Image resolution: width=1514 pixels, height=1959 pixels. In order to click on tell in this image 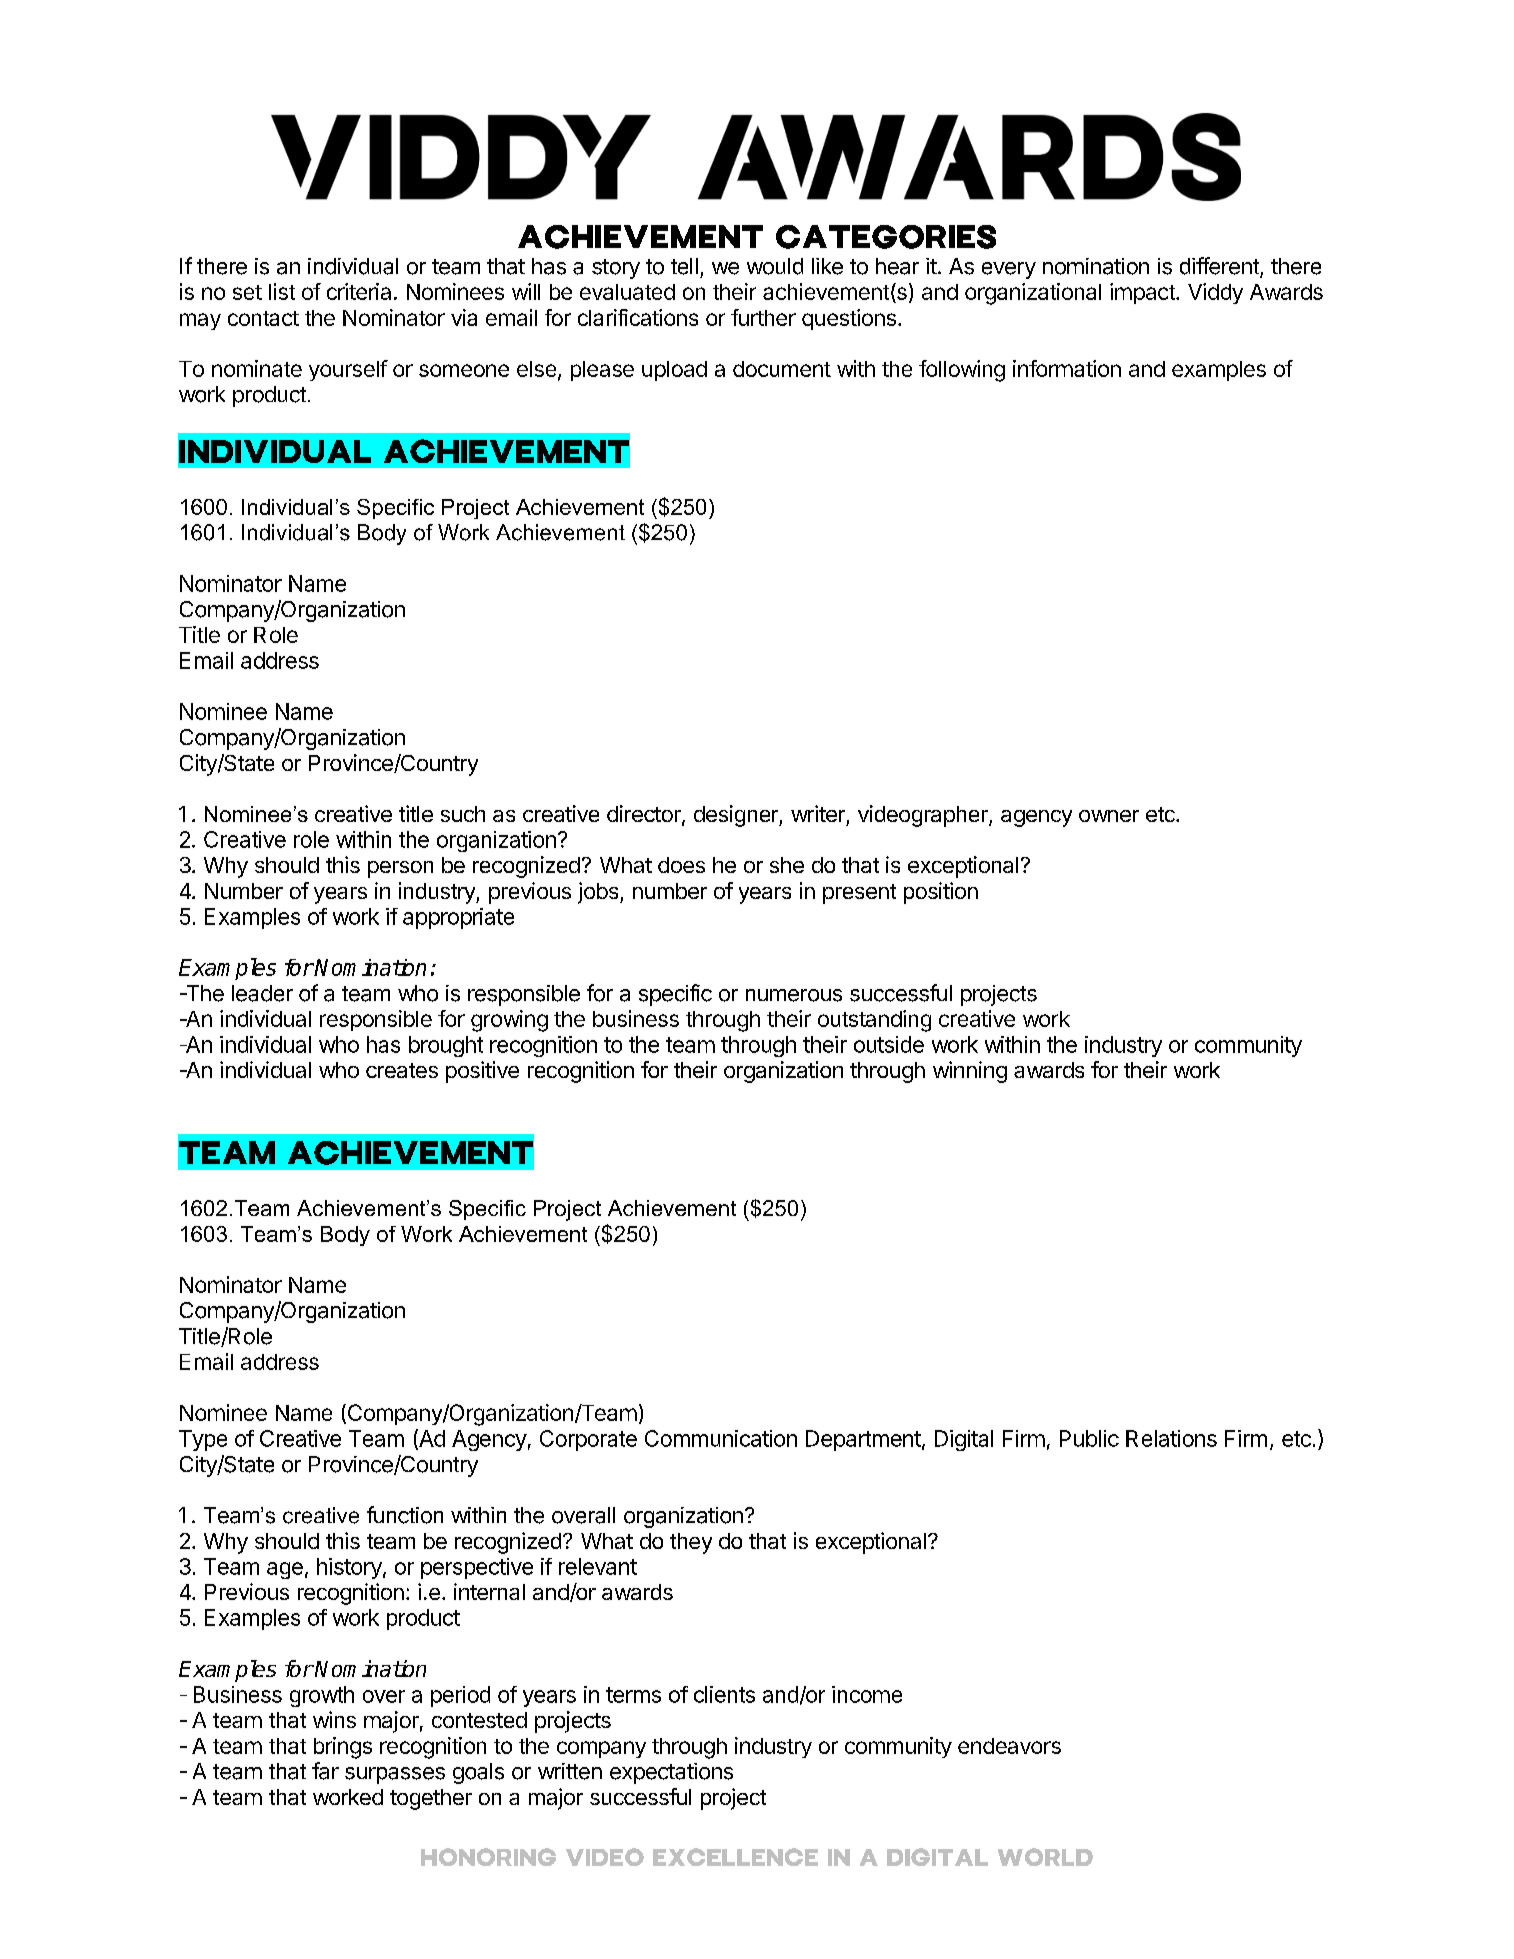, I will do `click(684, 266)`.
